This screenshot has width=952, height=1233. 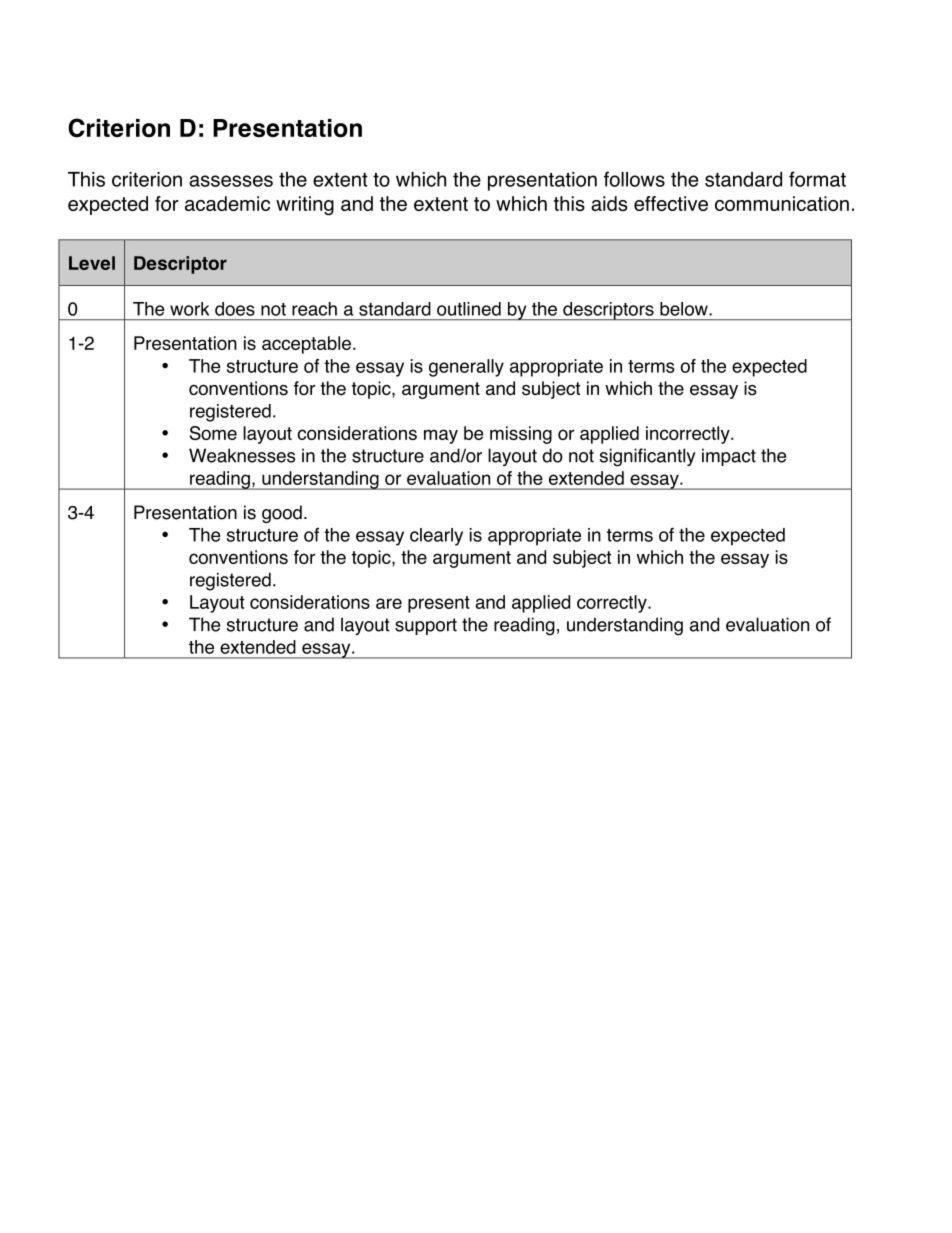 What do you see at coordinates (305, 206) in the screenshot?
I see `writing` at bounding box center [305, 206].
